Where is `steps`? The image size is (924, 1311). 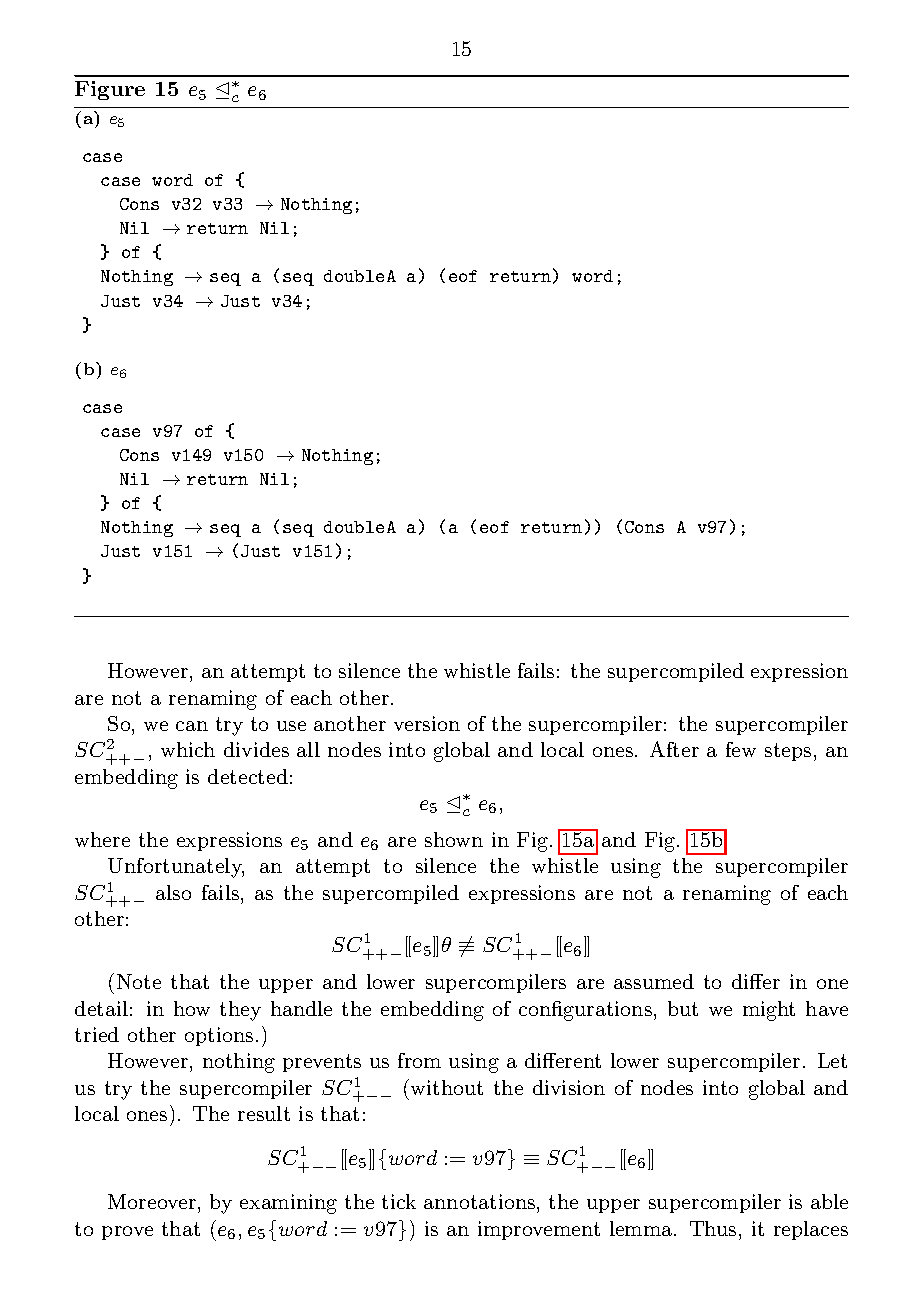
steps is located at coordinates (788, 752).
